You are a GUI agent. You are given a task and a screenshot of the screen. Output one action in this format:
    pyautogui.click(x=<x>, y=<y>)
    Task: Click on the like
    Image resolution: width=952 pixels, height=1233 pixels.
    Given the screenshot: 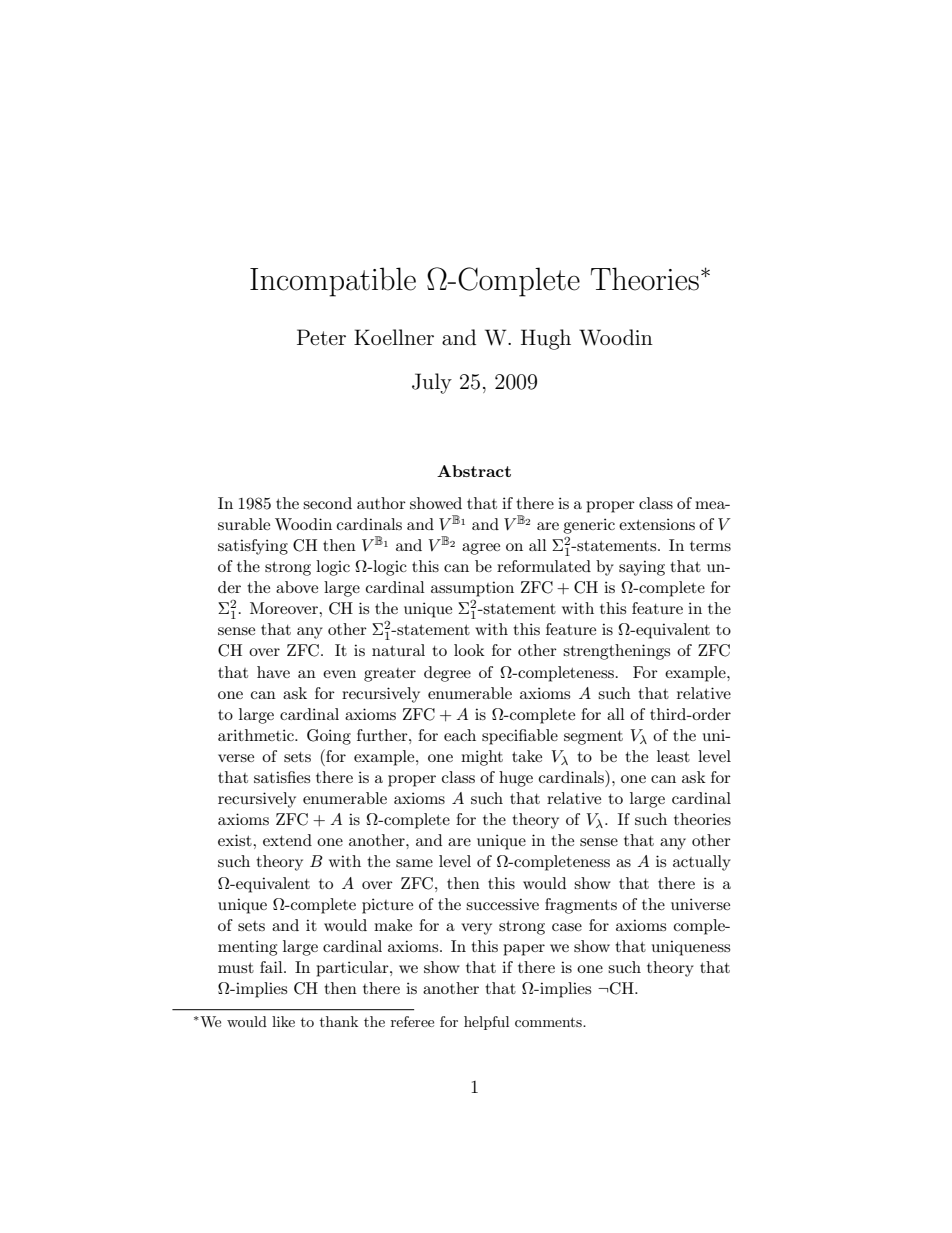 What is the action you would take?
    pyautogui.click(x=283, y=1021)
